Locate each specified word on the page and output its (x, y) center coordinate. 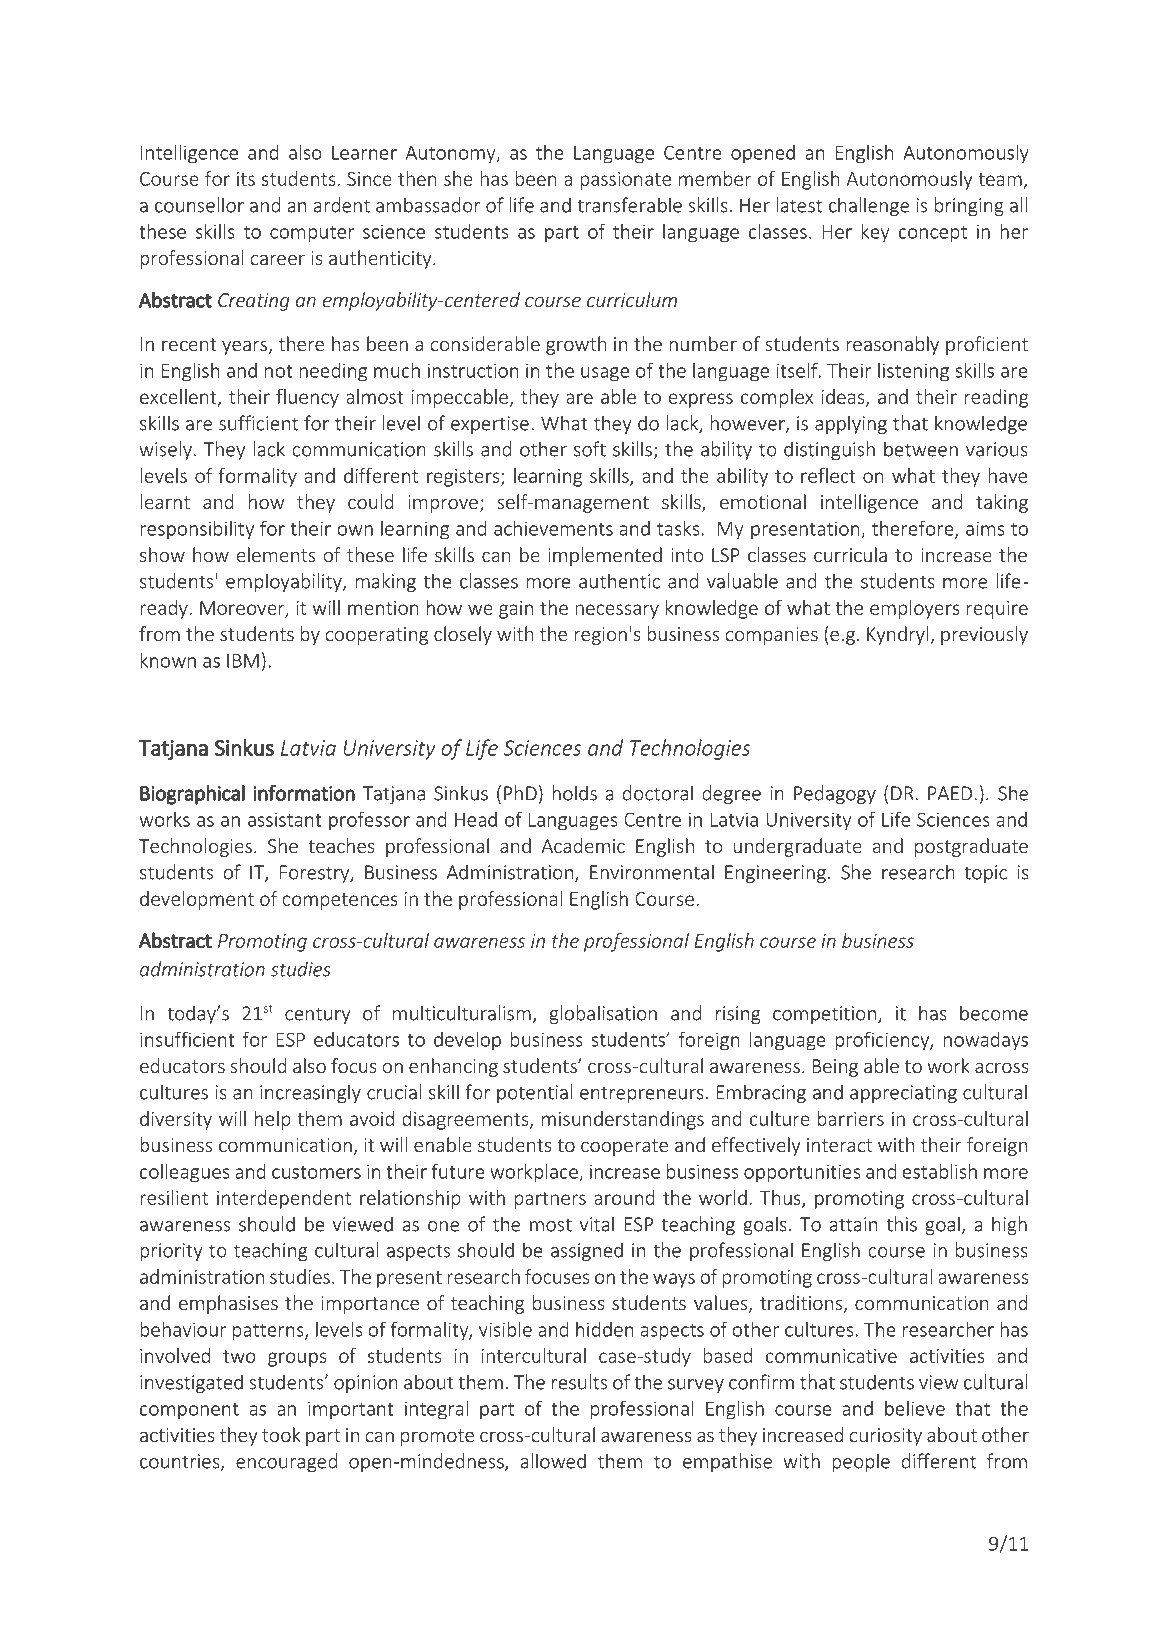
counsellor (199, 205)
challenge (869, 206)
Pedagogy (835, 794)
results (579, 1382)
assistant (285, 819)
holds (574, 793)
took (281, 1434)
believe (915, 1408)
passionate (625, 181)
